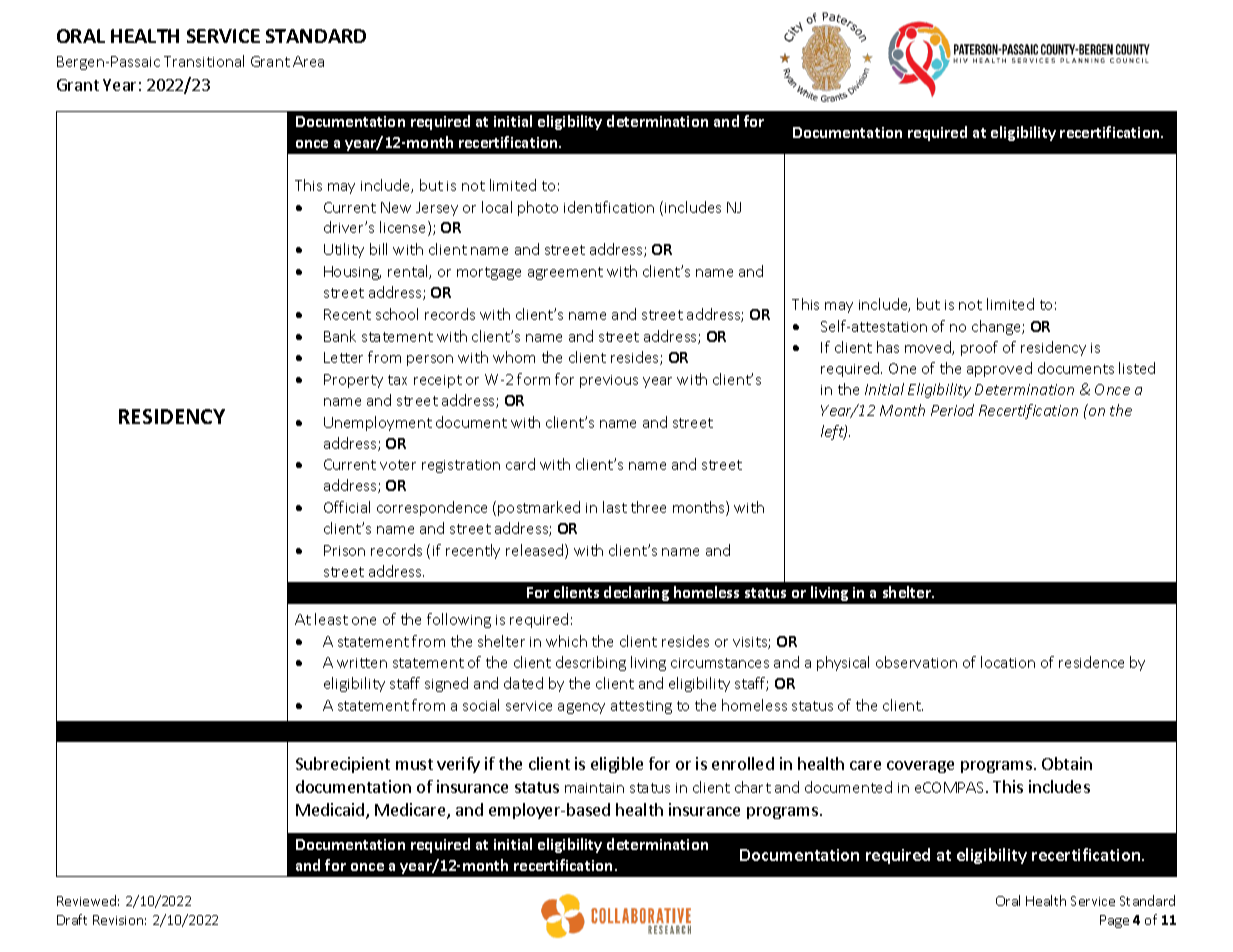 The image size is (1233, 952). I want to click on Transitional, so click(204, 61).
